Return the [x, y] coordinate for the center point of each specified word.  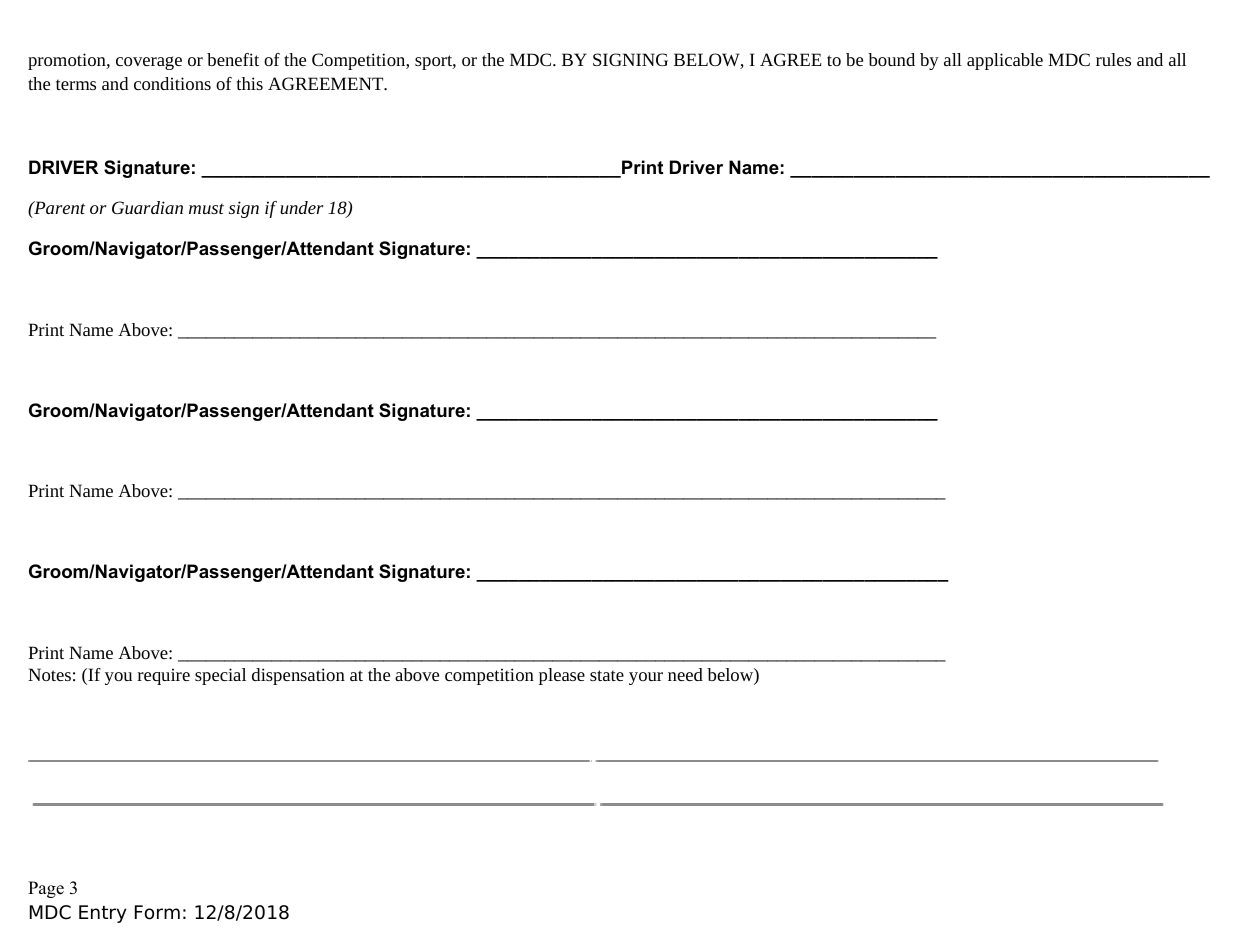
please [562, 676]
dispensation [298, 676]
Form [157, 912]
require [164, 676]
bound [891, 59]
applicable [1005, 61]
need [685, 674]
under [302, 207]
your [646, 678]
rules [1113, 59]
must [206, 208]
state [607, 675]
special [220, 676]
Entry [103, 914]
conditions [172, 83]
